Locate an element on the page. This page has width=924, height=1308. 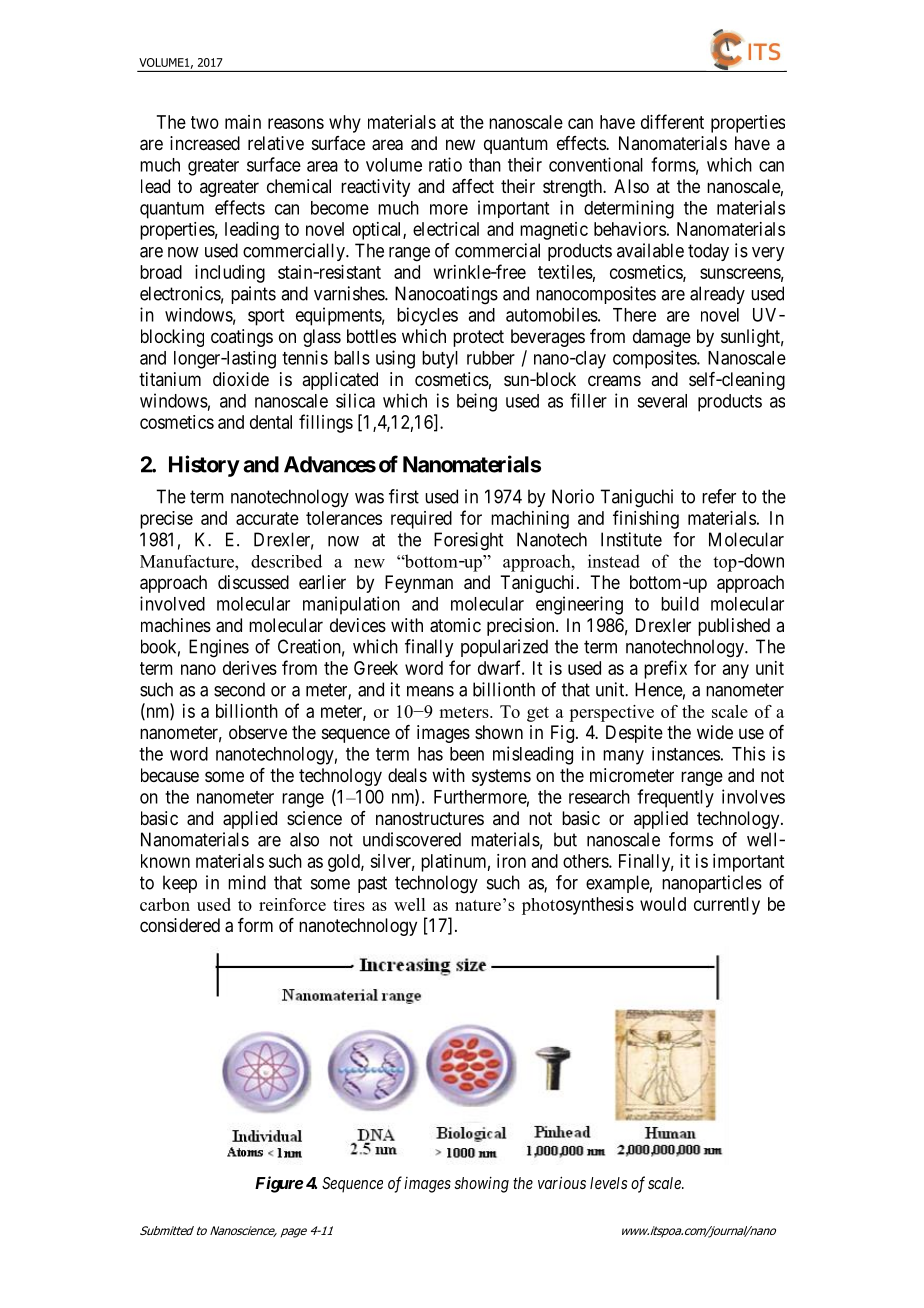
increased is located at coordinates (205, 143).
